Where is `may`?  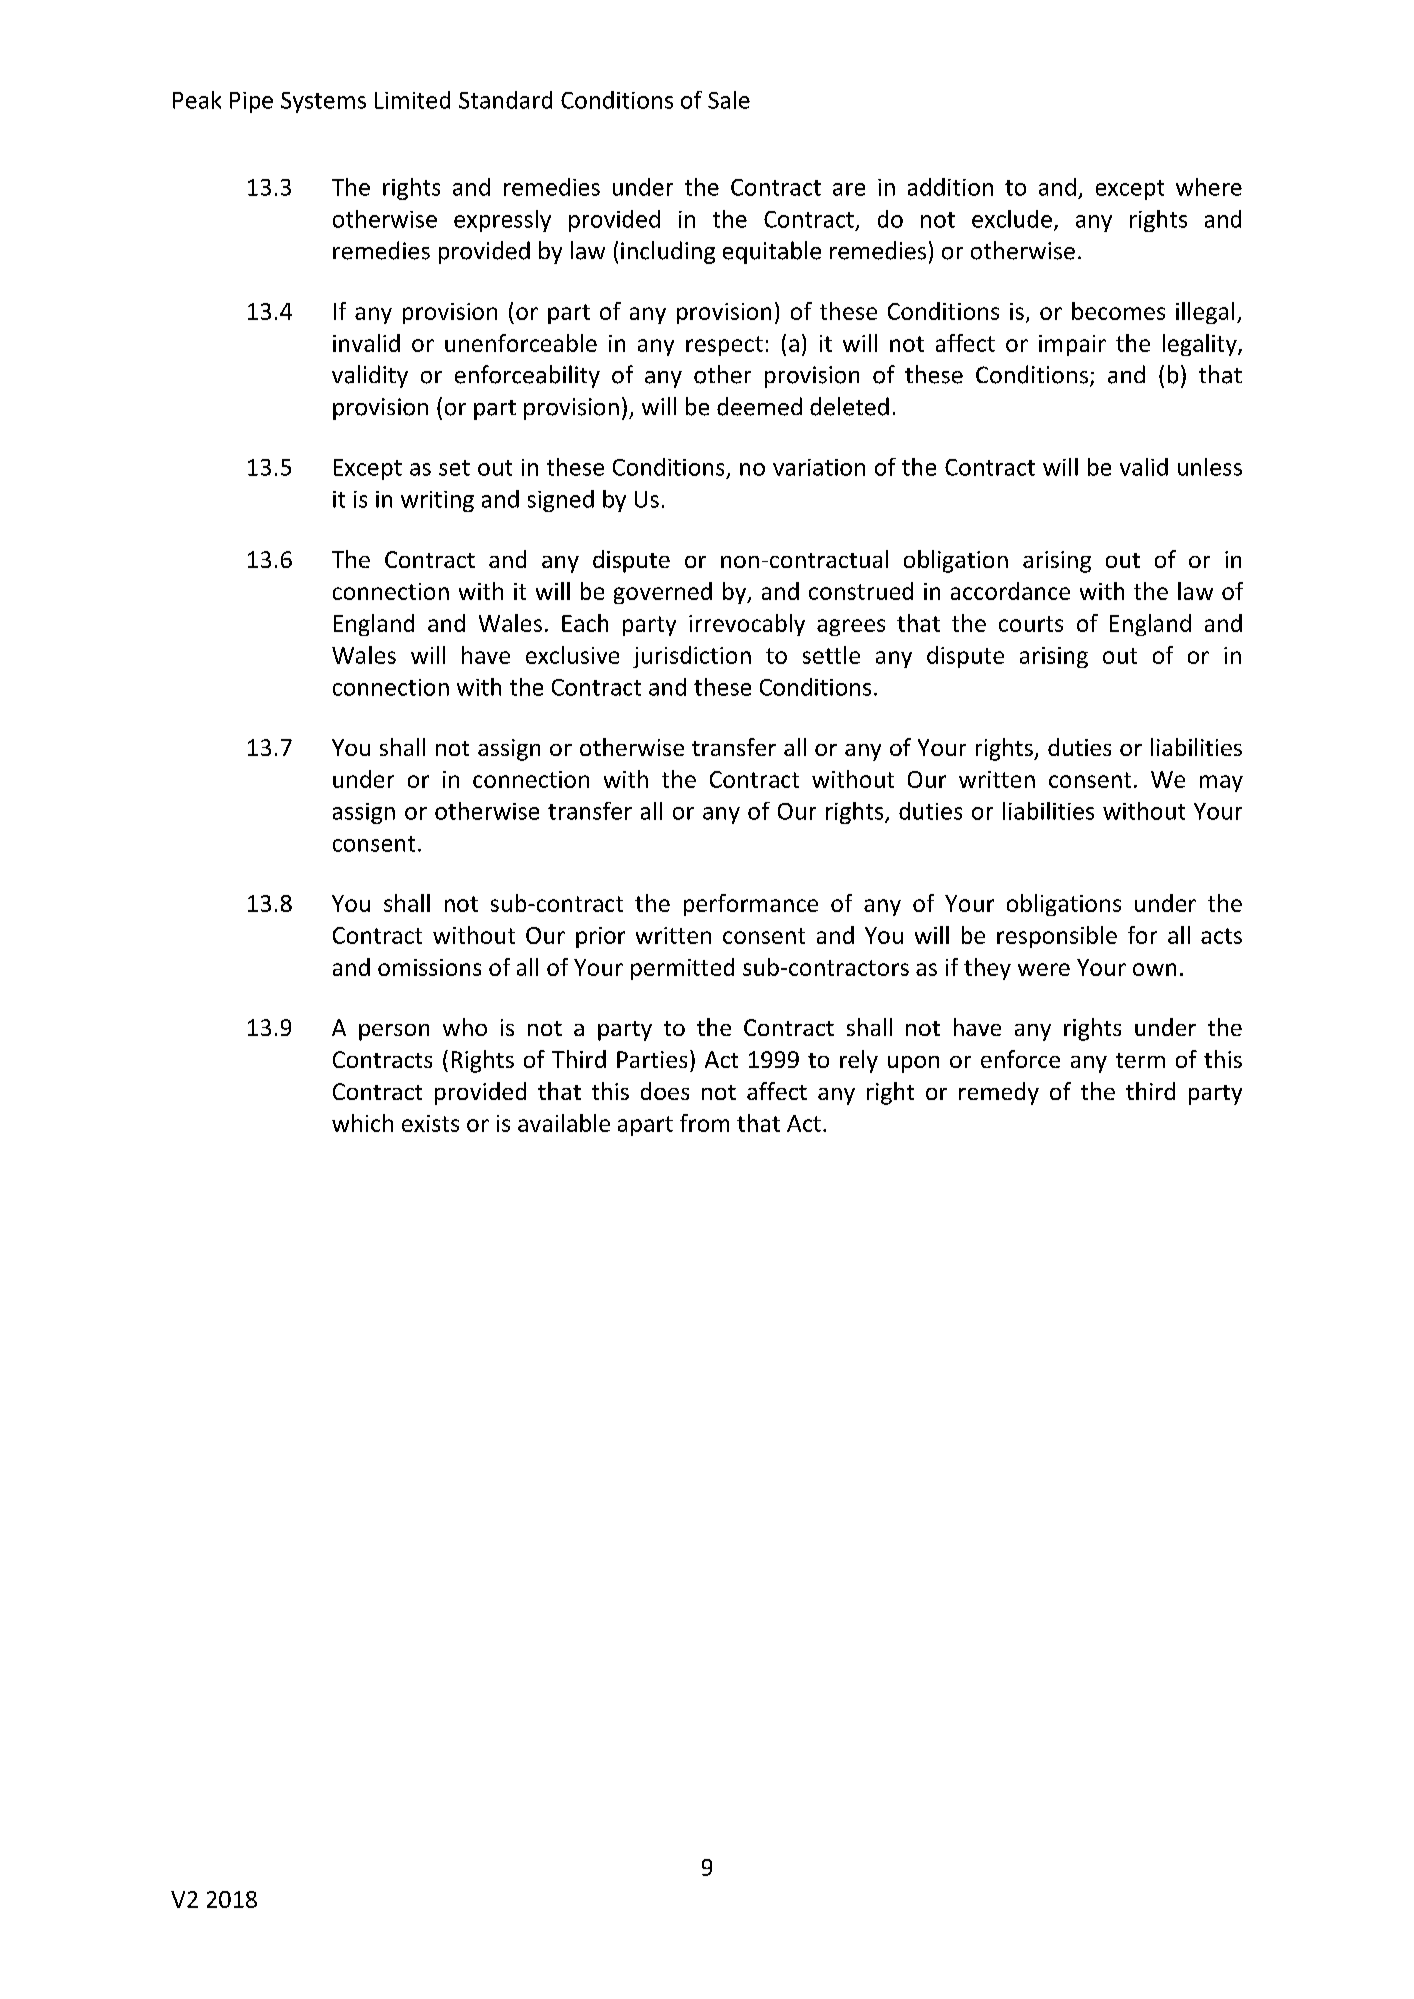 may is located at coordinates (1221, 783).
